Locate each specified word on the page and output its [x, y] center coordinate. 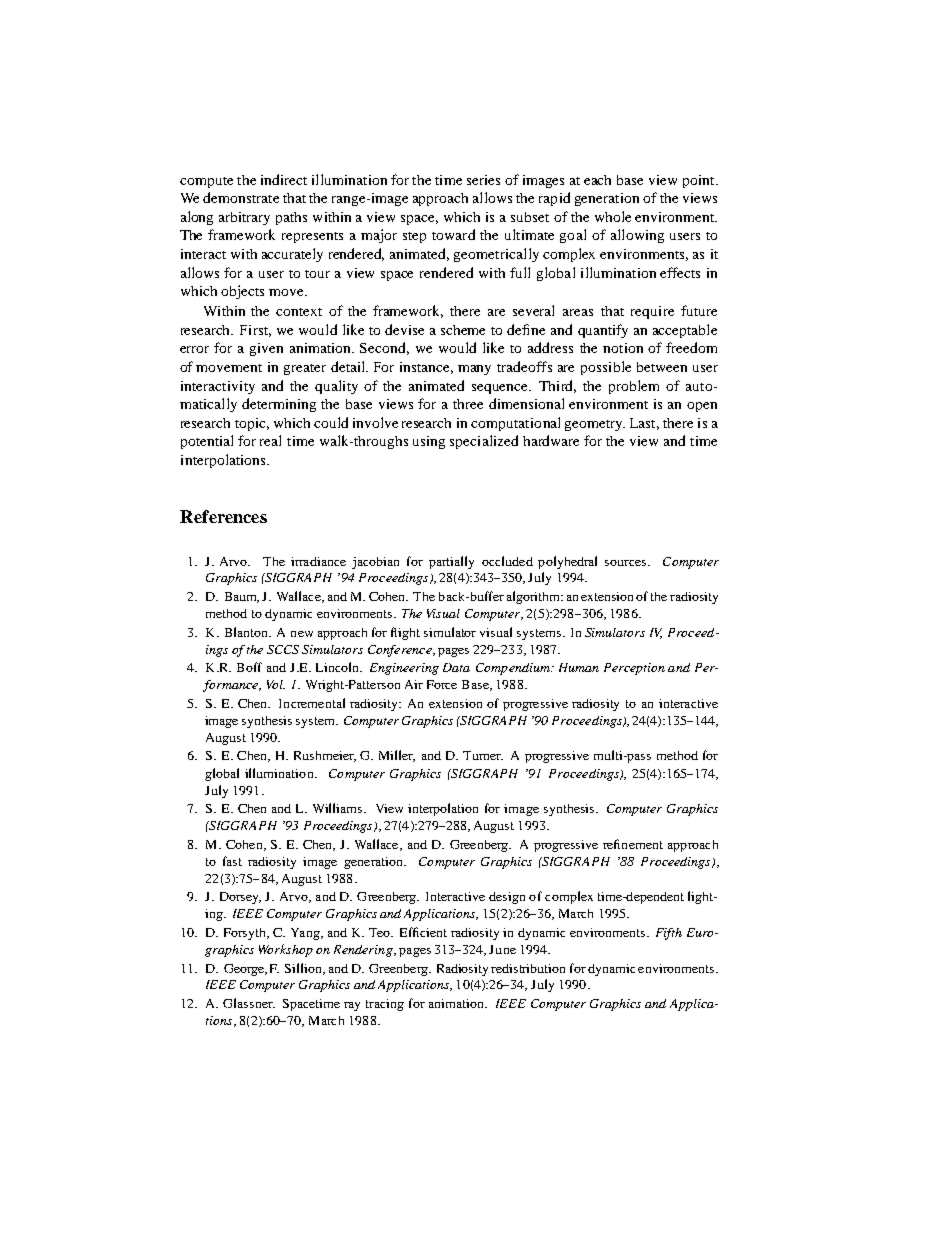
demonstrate [241, 197]
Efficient [423, 932]
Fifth [669, 934]
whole [613, 216]
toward [453, 234]
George [245, 970]
